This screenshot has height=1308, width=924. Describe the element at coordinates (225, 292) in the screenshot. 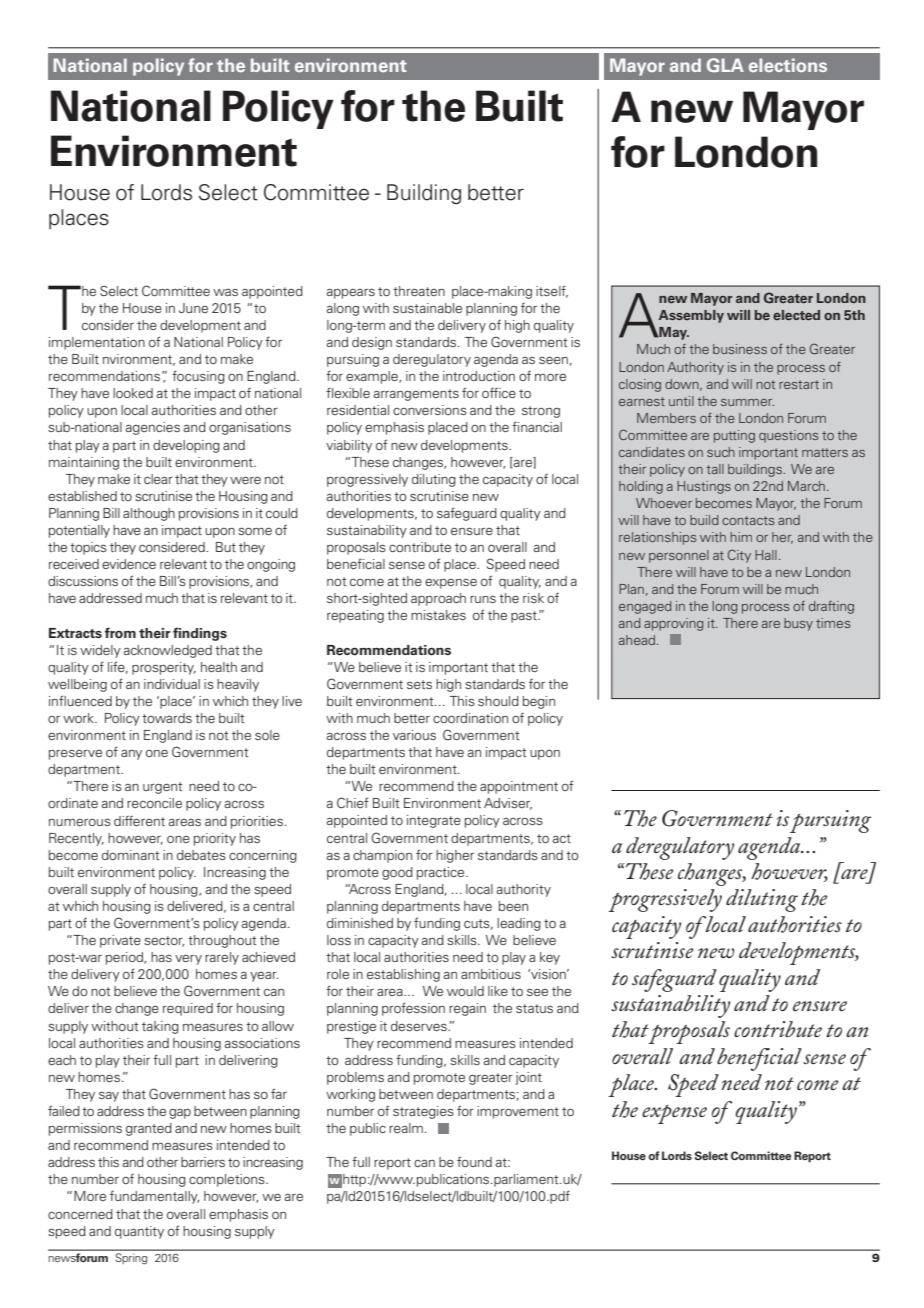

I see `was` at that location.
